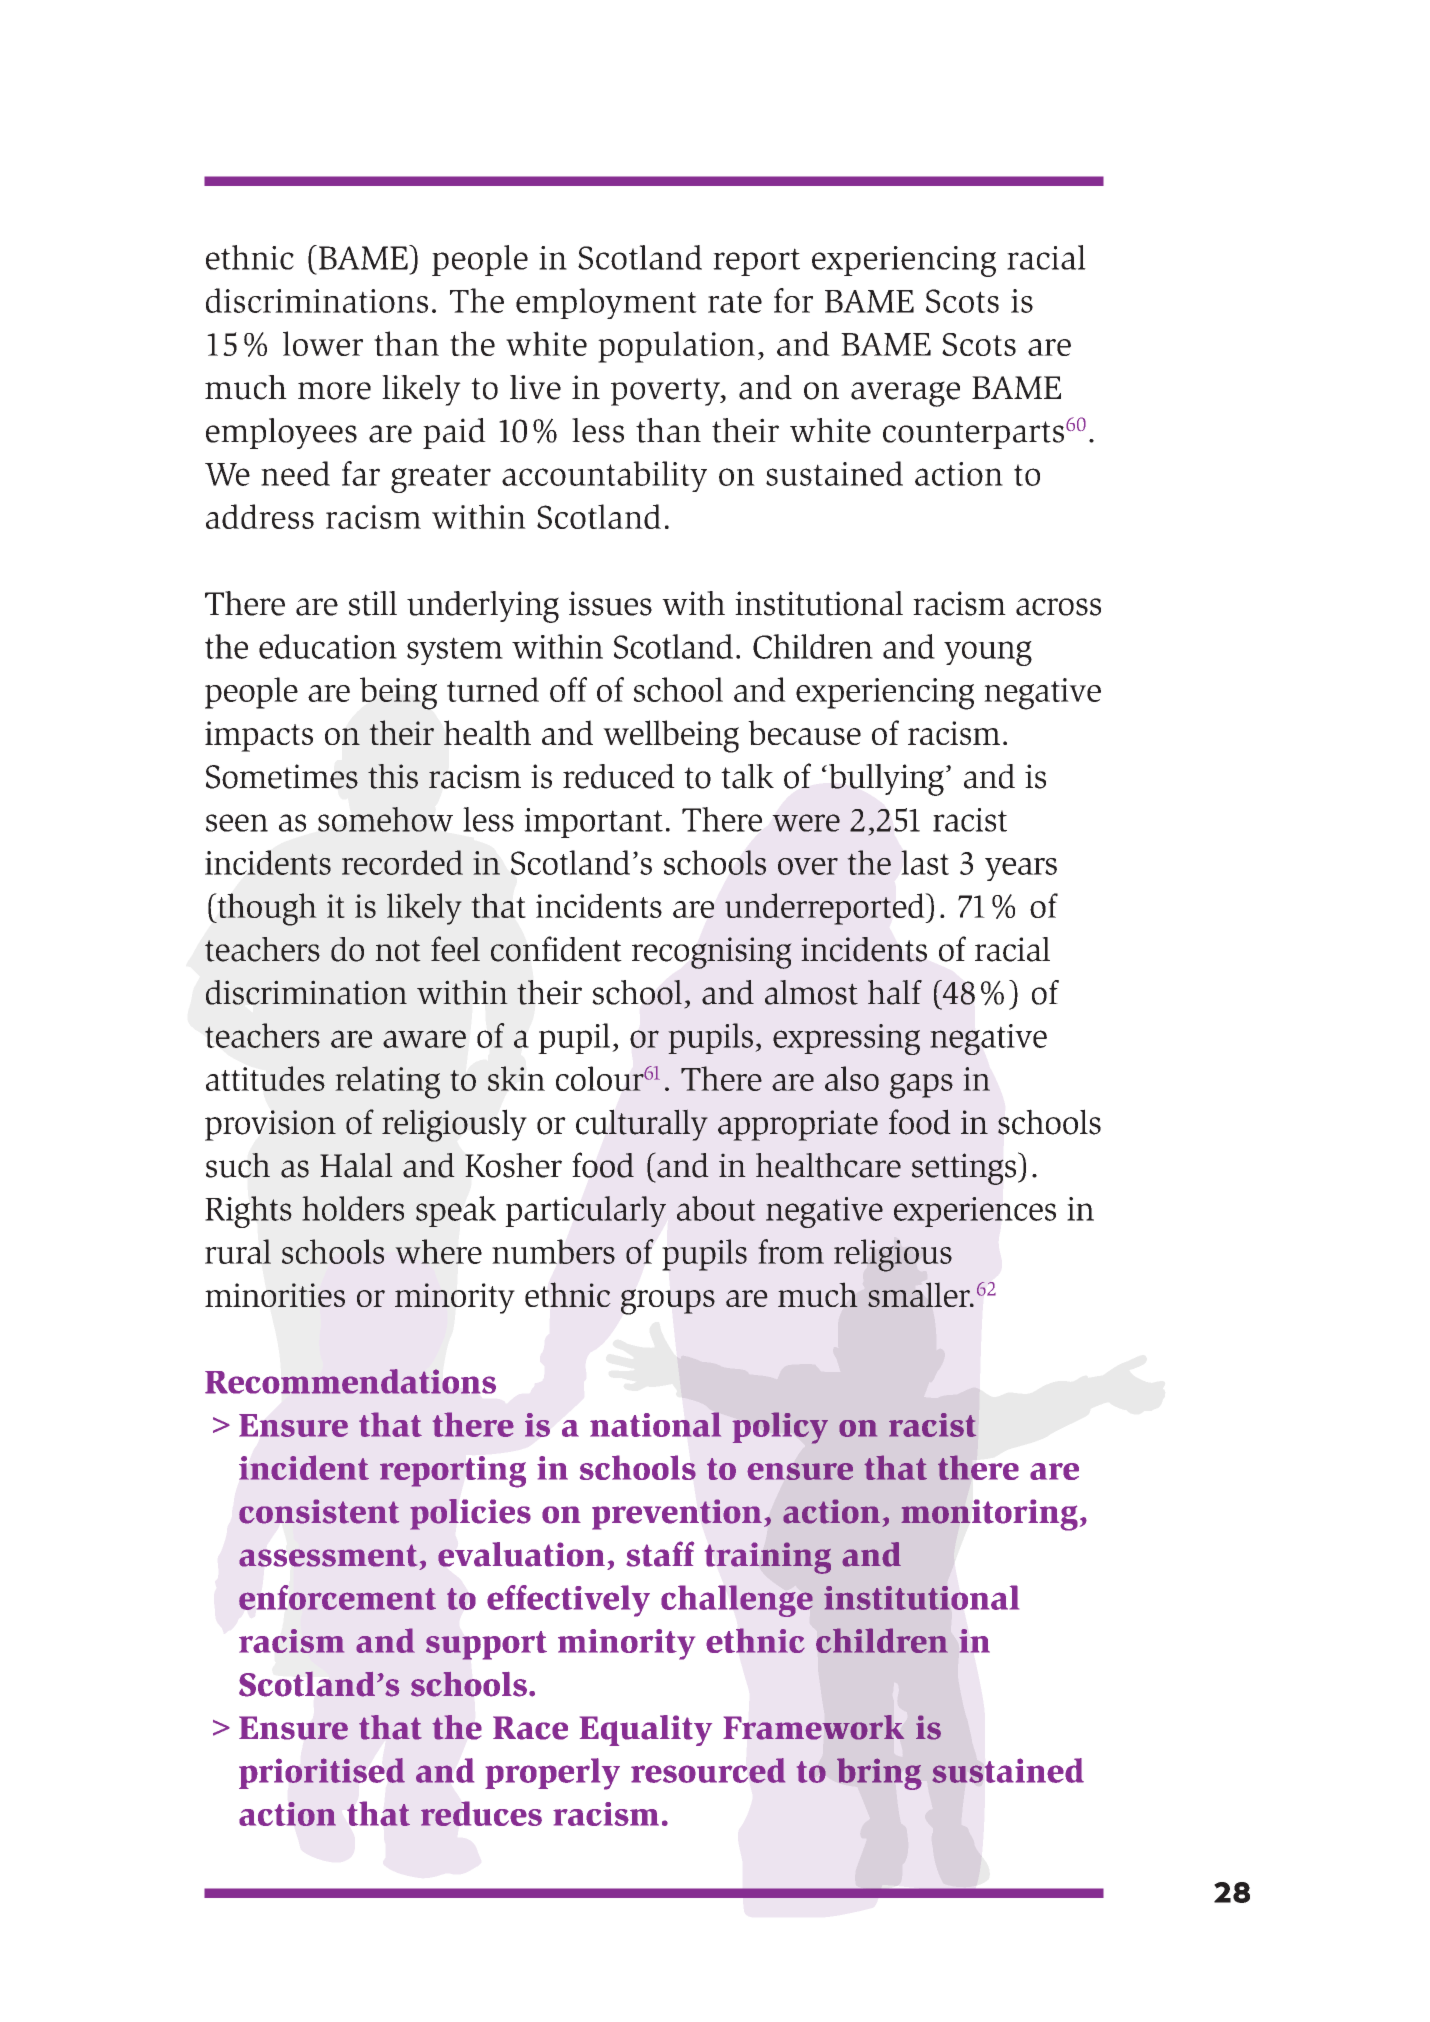 The width and height of the document is (1430, 2022). I want to click on off, so click(568, 689).
